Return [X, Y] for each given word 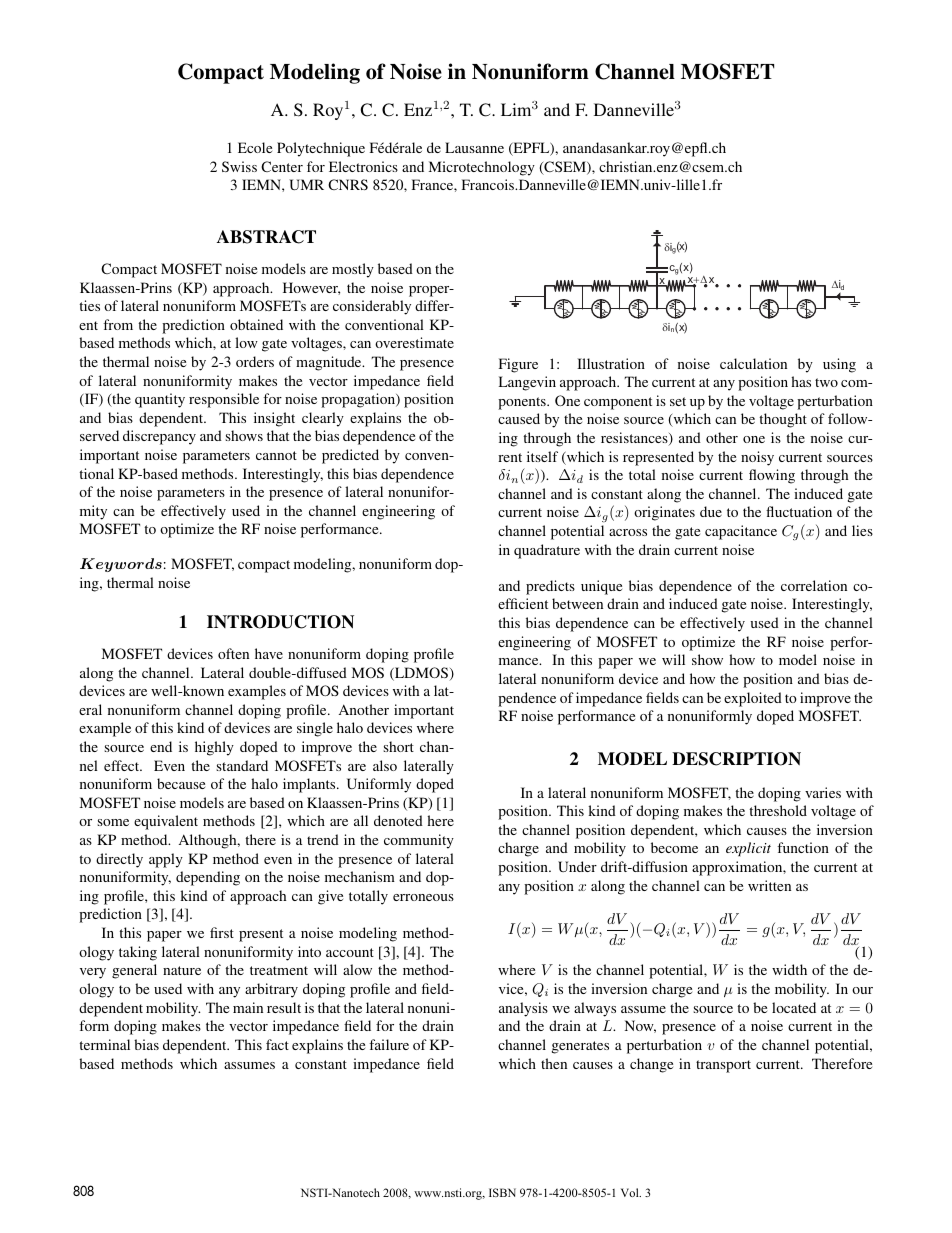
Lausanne [474, 147]
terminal [104, 1044]
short [398, 746]
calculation [753, 363]
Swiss [239, 166]
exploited [753, 699]
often [233, 653]
